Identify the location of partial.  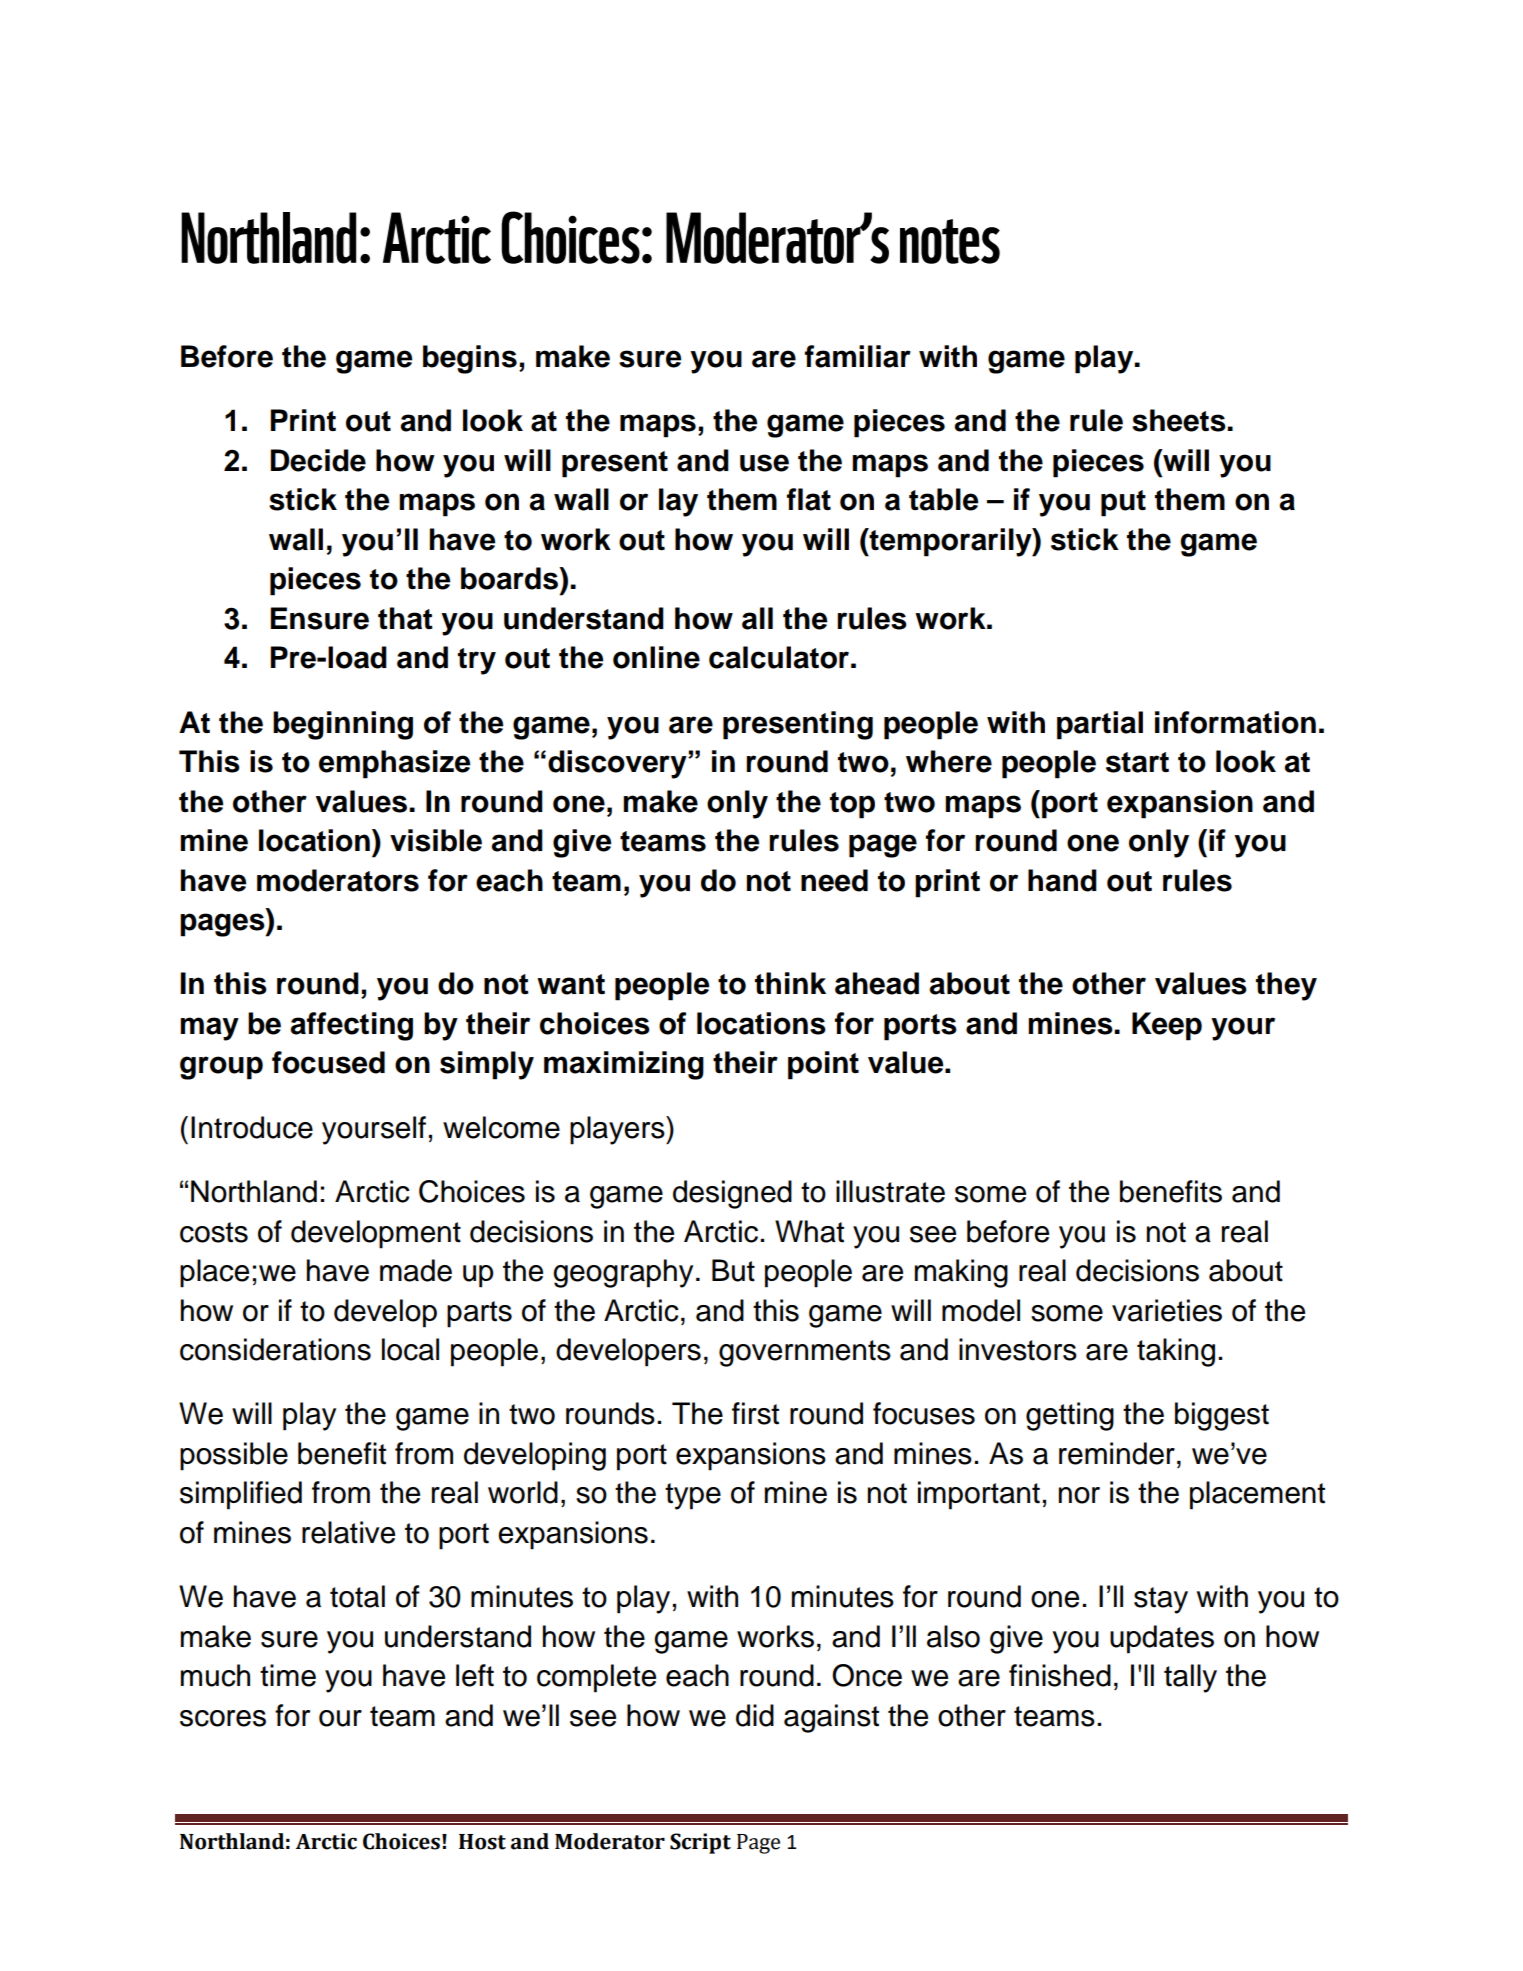
(1100, 725).
